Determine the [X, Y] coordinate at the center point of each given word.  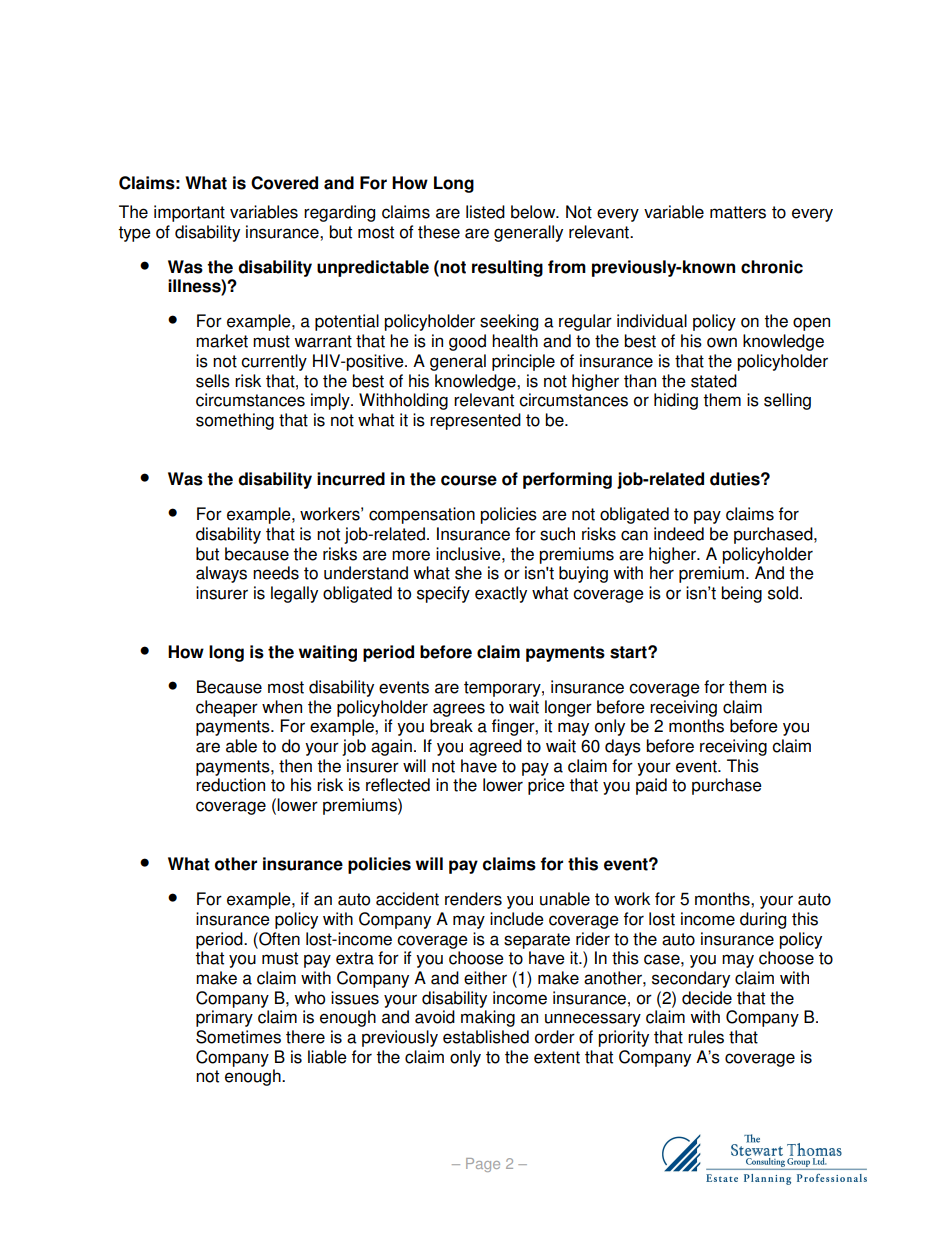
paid [651, 786]
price [546, 786]
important [189, 213]
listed [485, 212]
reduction [230, 785]
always [221, 574]
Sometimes [238, 1037]
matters [738, 212]
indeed [679, 534]
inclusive [469, 554]
